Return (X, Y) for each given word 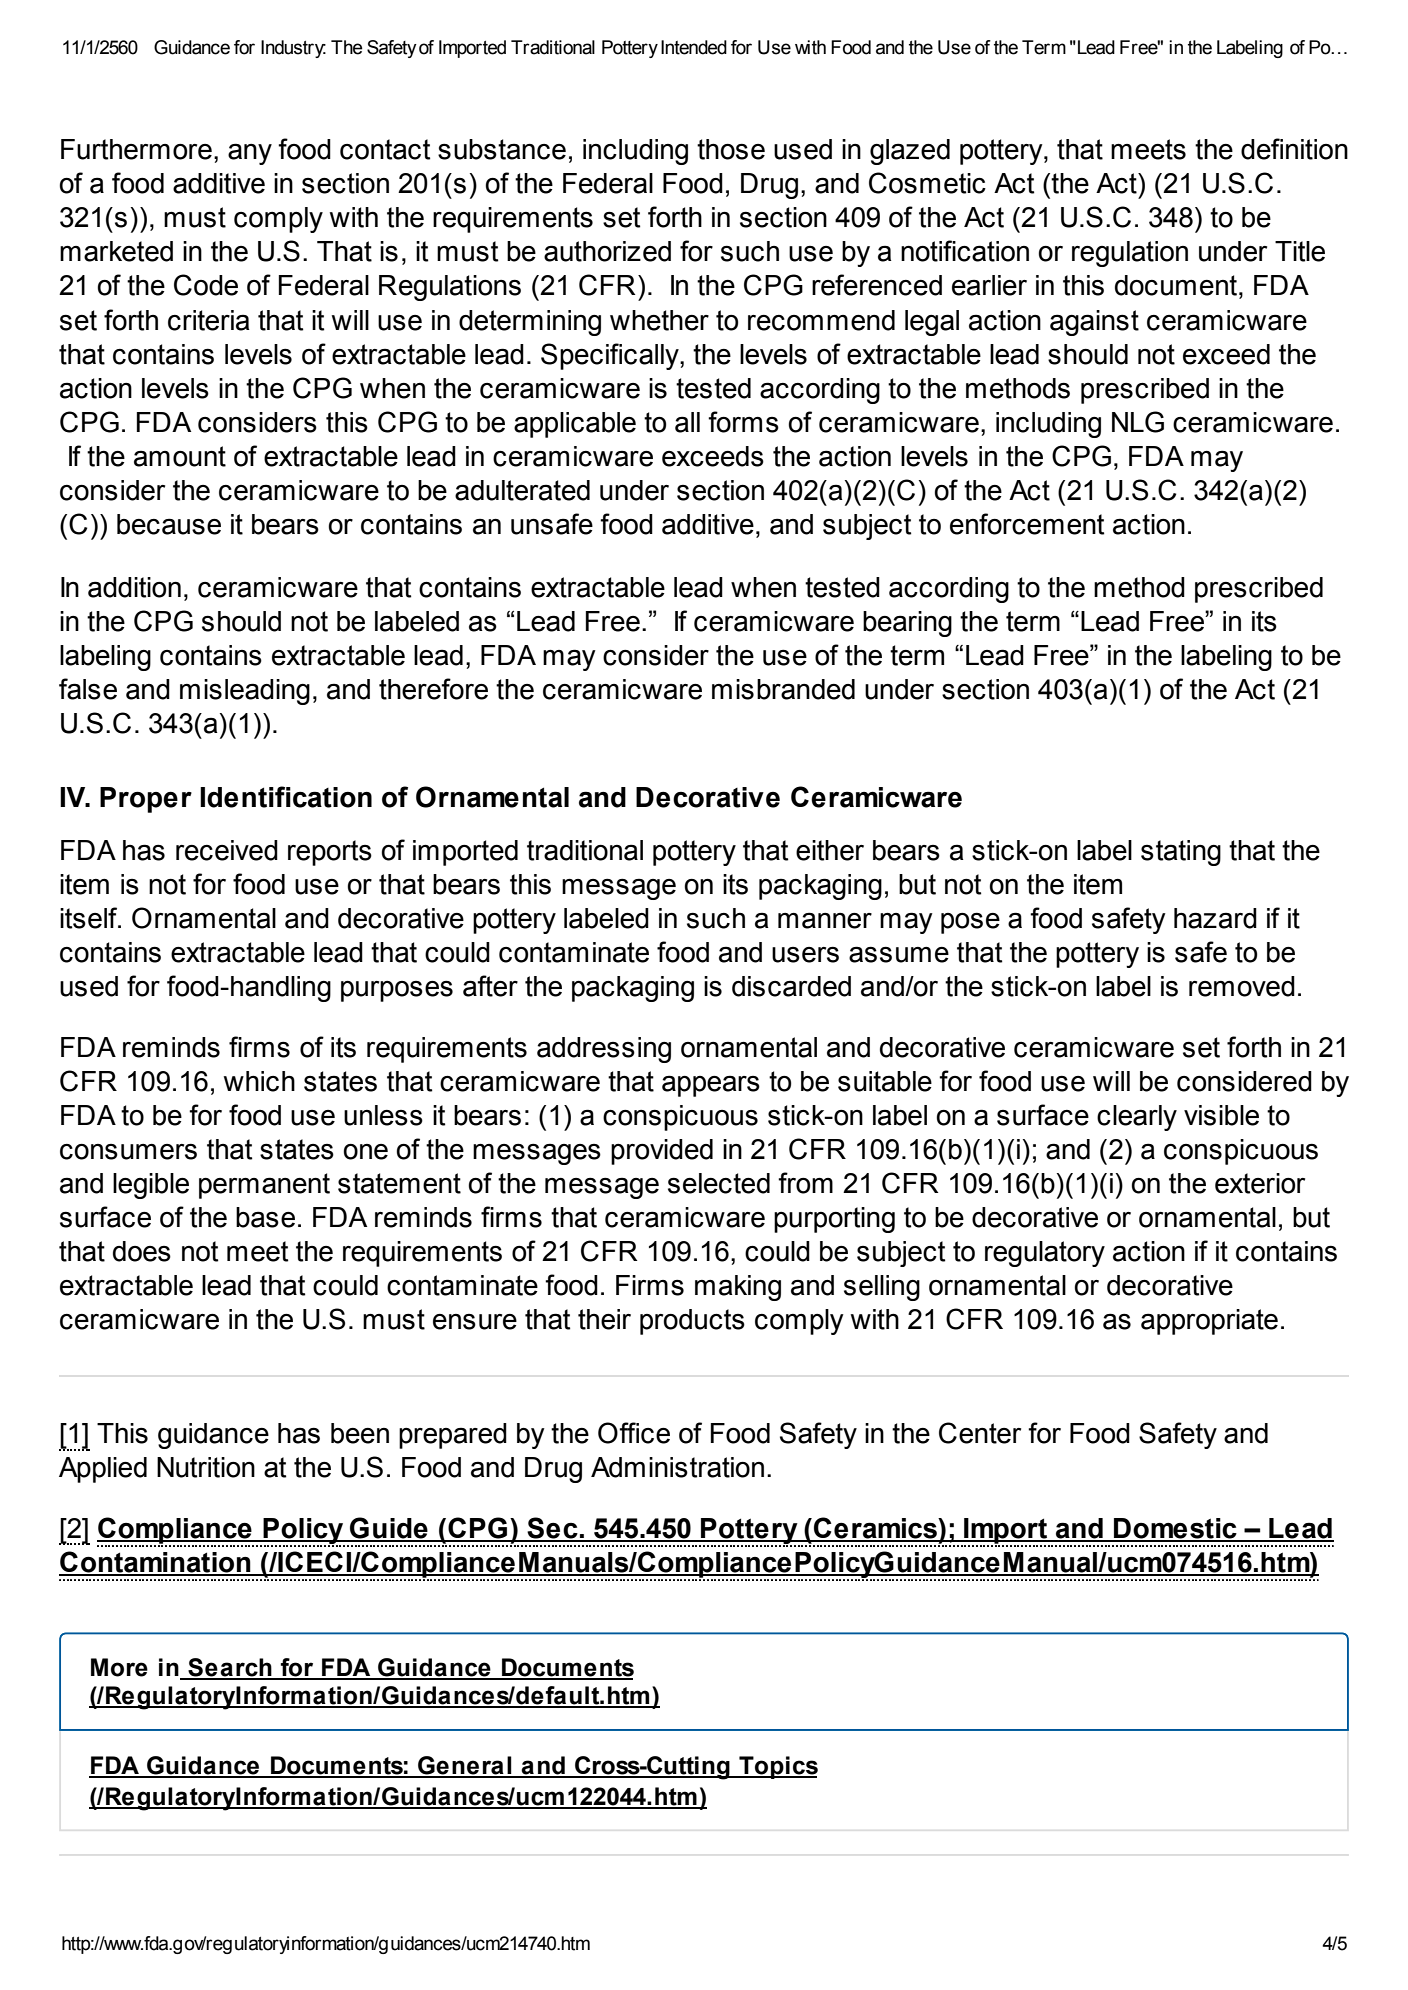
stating (1181, 853)
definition (1294, 149)
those (731, 149)
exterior (1260, 1183)
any (250, 154)
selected (719, 1183)
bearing (907, 624)
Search (230, 1668)
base (265, 1217)
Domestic (1175, 1529)
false (88, 689)
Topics (777, 1767)
